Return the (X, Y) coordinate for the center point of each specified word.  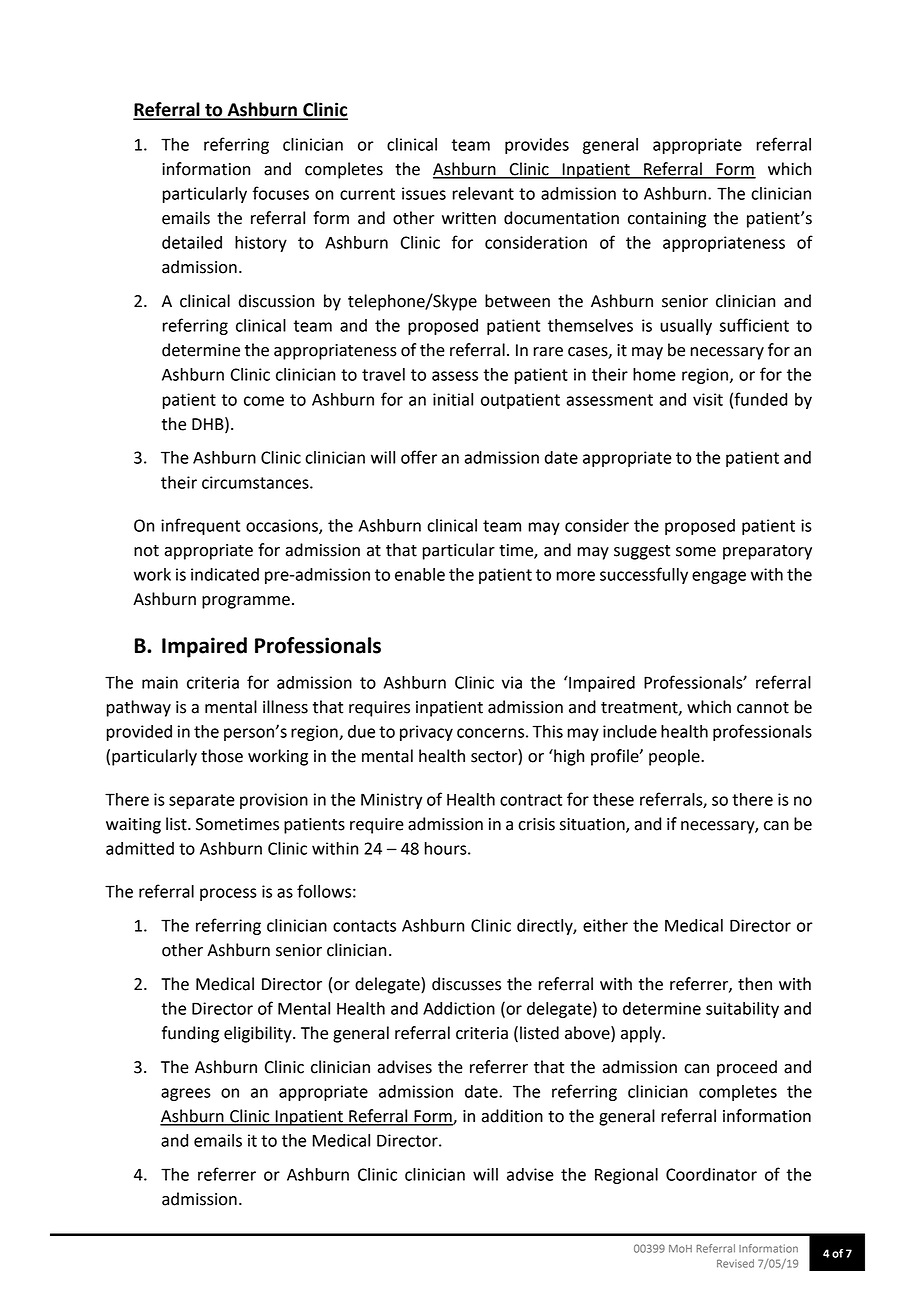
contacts (364, 926)
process (228, 894)
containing (667, 220)
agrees (186, 1094)
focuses (281, 193)
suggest (642, 552)
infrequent (200, 526)
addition (512, 1116)
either (605, 925)
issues (424, 193)
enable (420, 574)
